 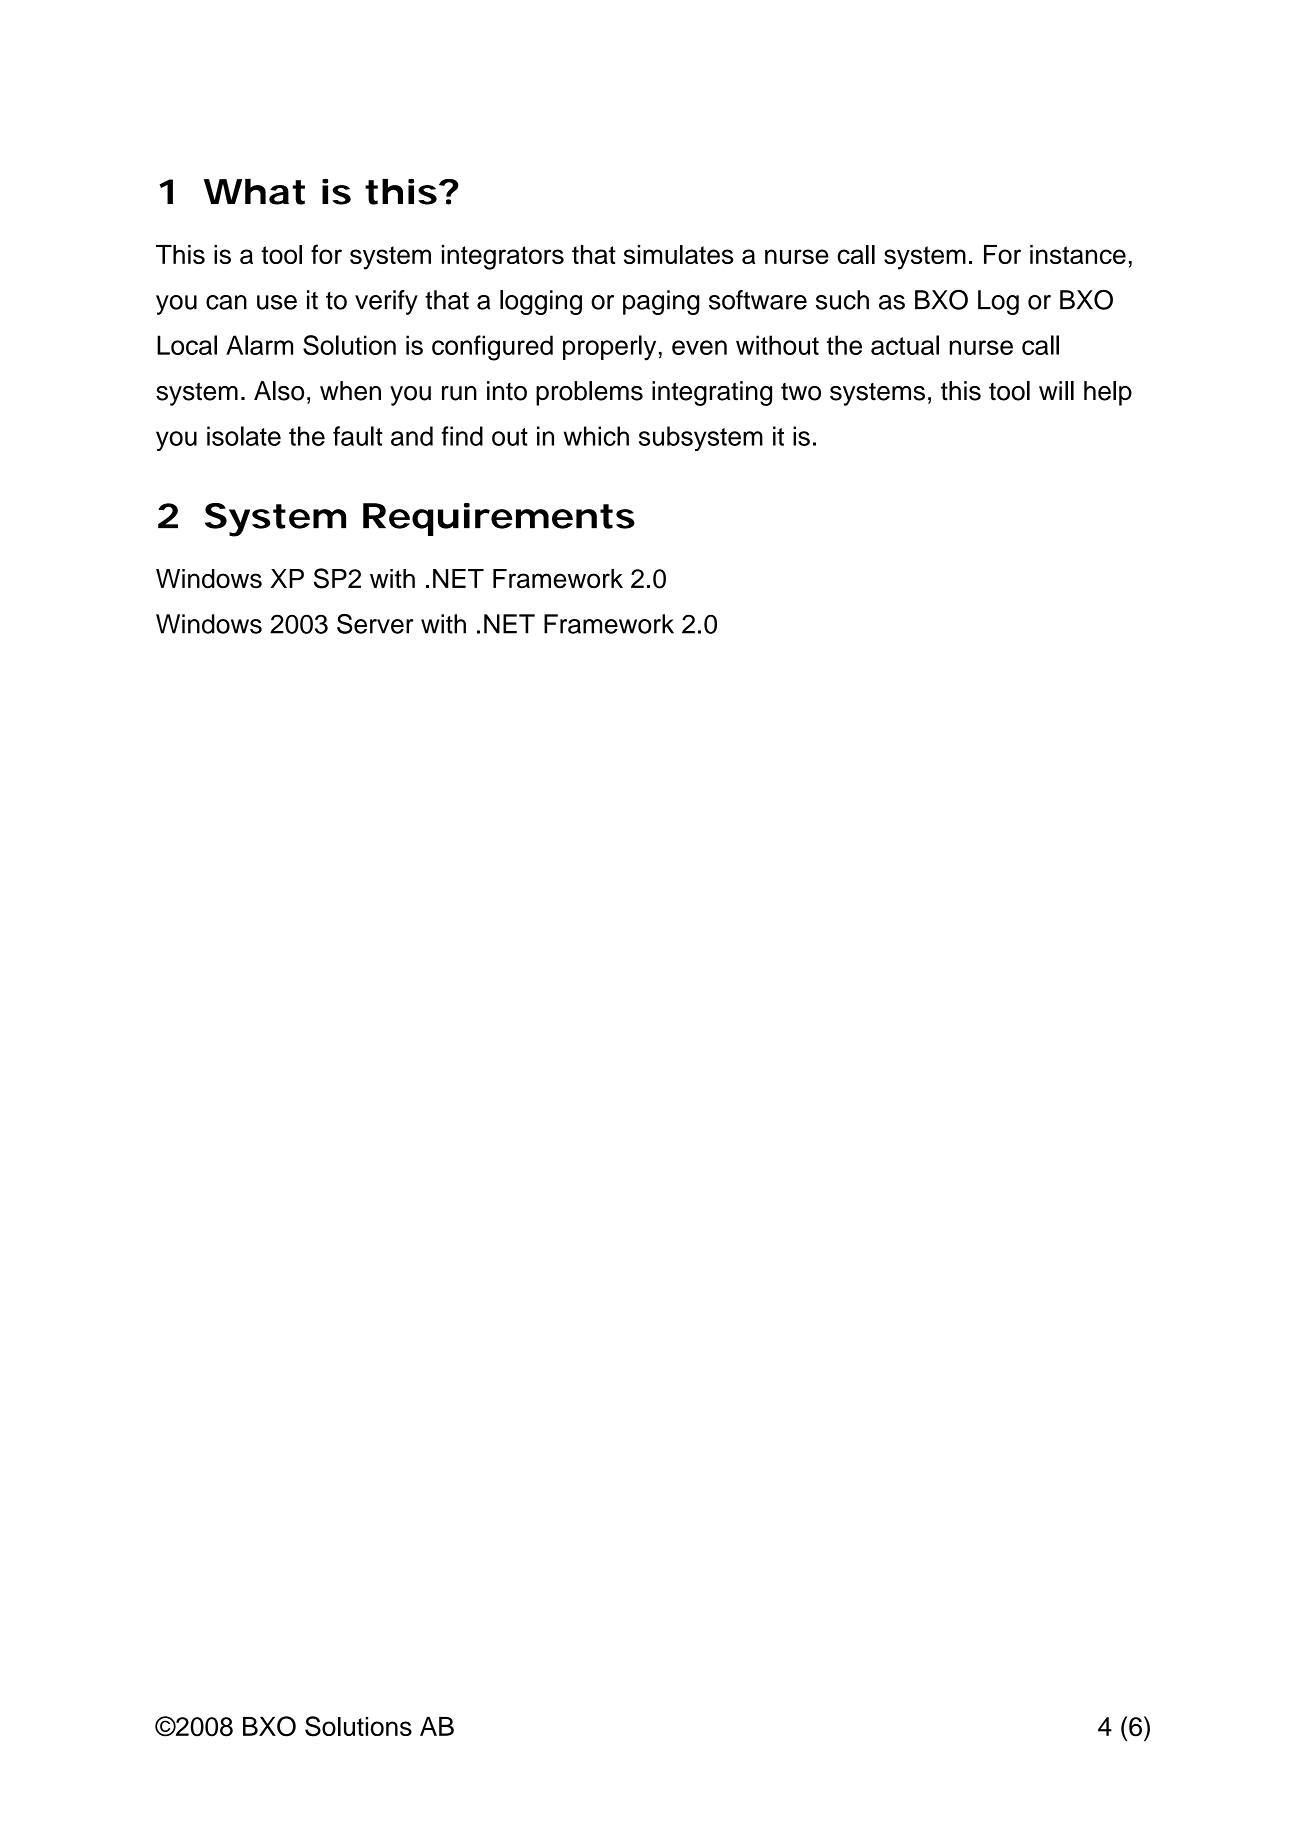 I want to click on Server, so click(x=375, y=624).
